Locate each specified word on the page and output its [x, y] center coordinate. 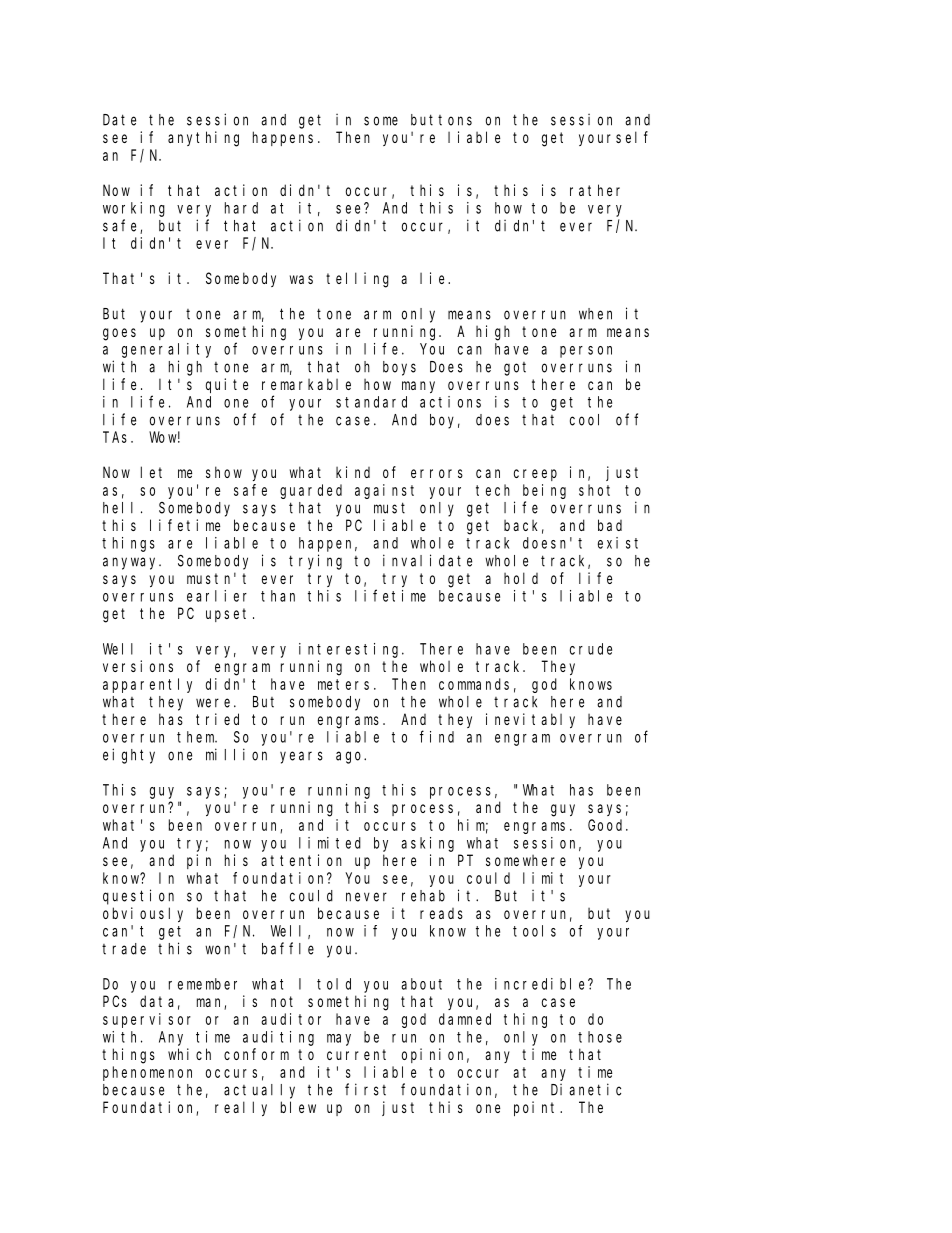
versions [138, 666]
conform [256, 1054]
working [134, 209]
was [301, 279]
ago [350, 757]
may [339, 1040]
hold [521, 578]
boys [399, 368]
